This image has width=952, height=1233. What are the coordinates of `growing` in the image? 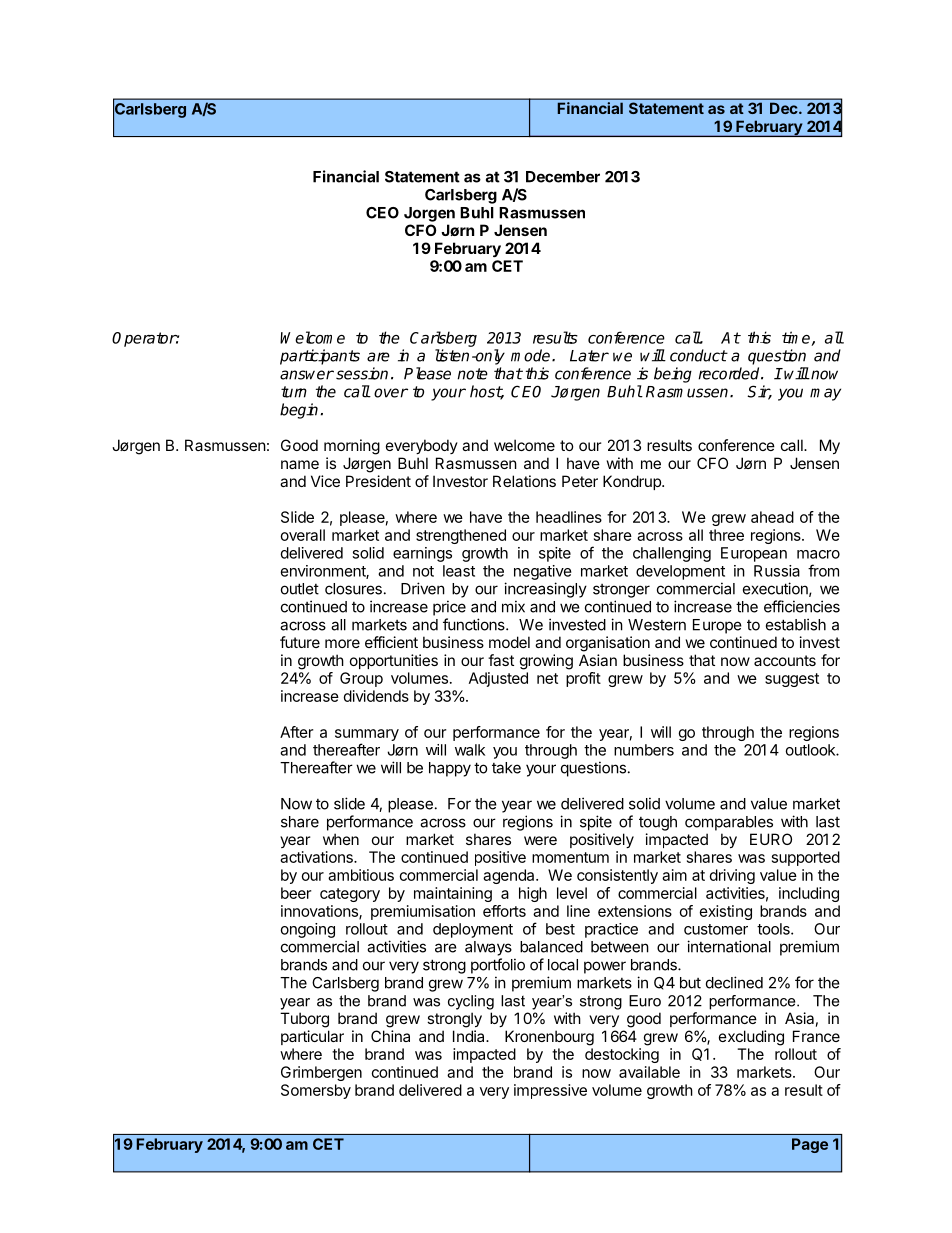 It's located at (546, 662).
